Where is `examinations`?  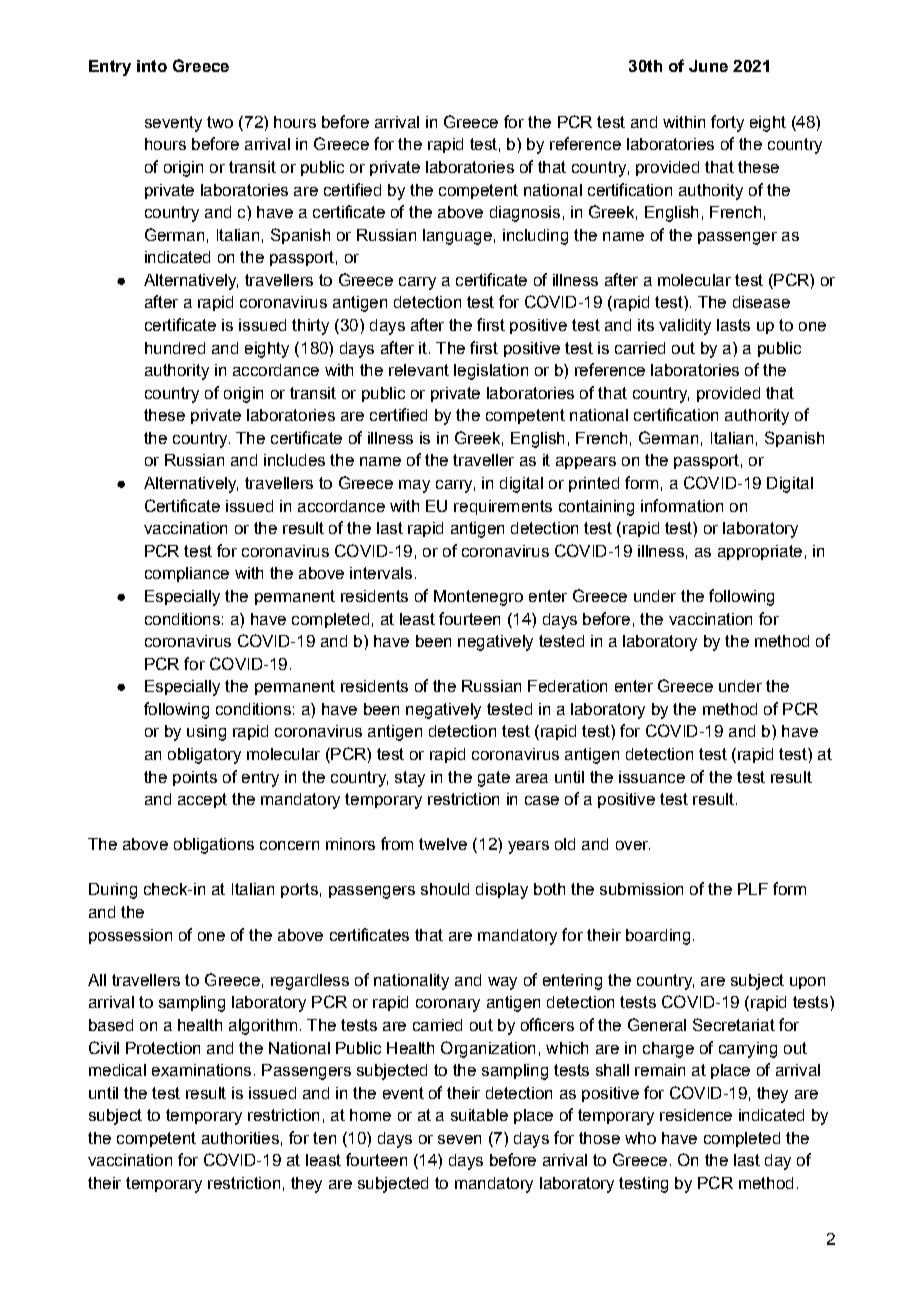
examinations is located at coordinates (201, 1070).
